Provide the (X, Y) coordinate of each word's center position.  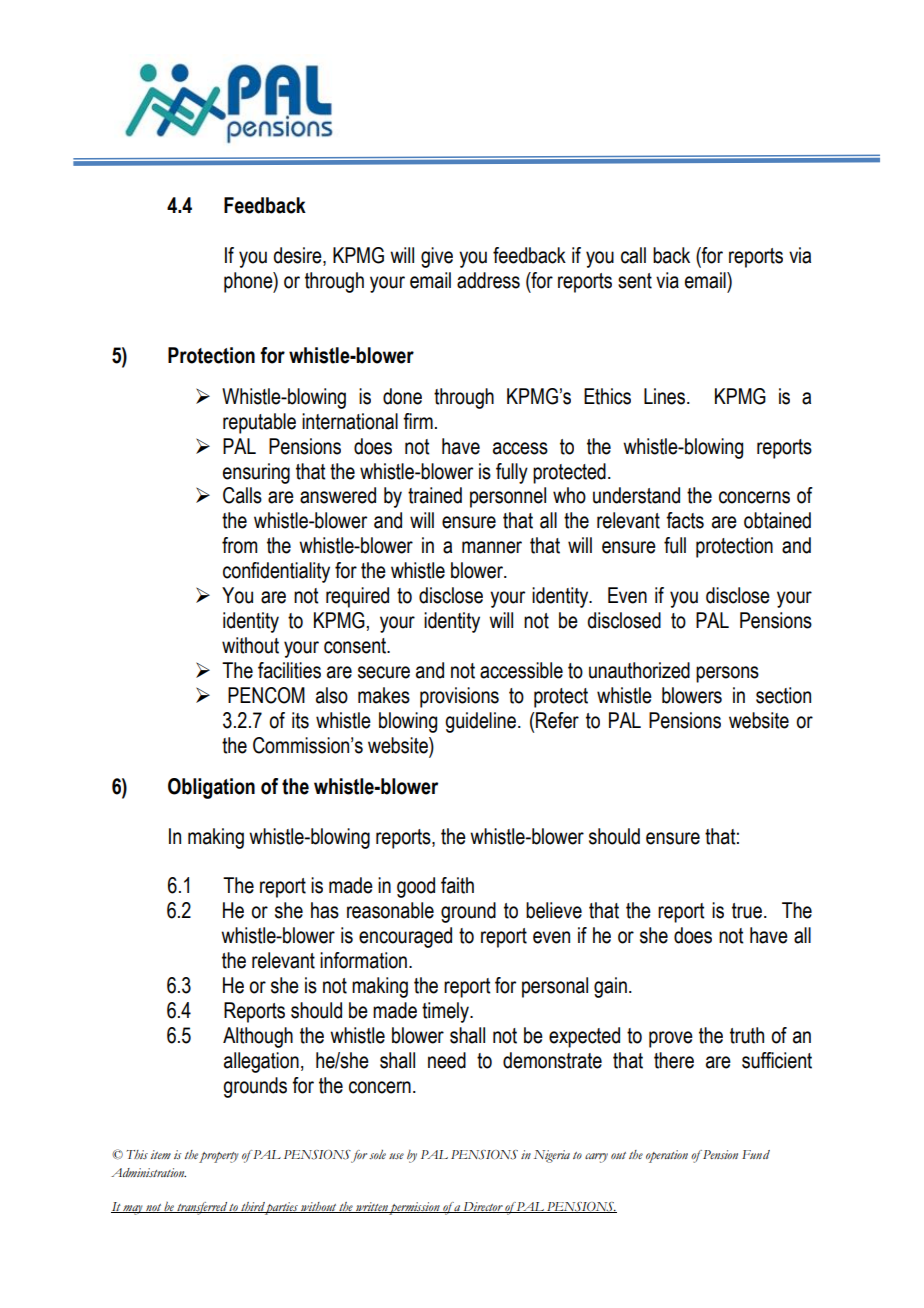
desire (298, 256)
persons (727, 674)
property (219, 1157)
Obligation (211, 788)
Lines (666, 396)
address (488, 280)
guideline (480, 722)
